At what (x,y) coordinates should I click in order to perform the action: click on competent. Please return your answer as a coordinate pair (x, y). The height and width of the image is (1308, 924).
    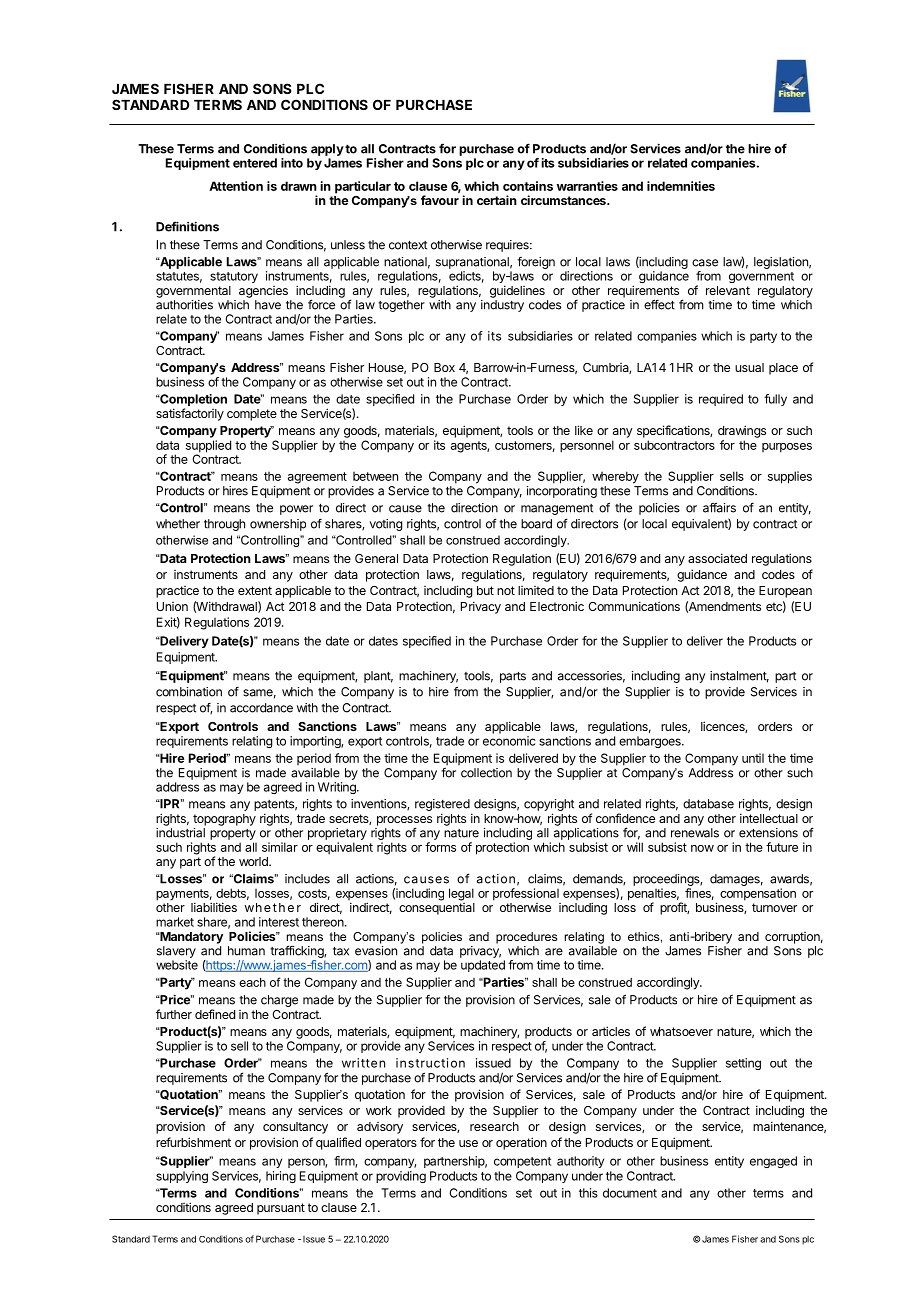
    Looking at the image, I should click on (522, 1162).
